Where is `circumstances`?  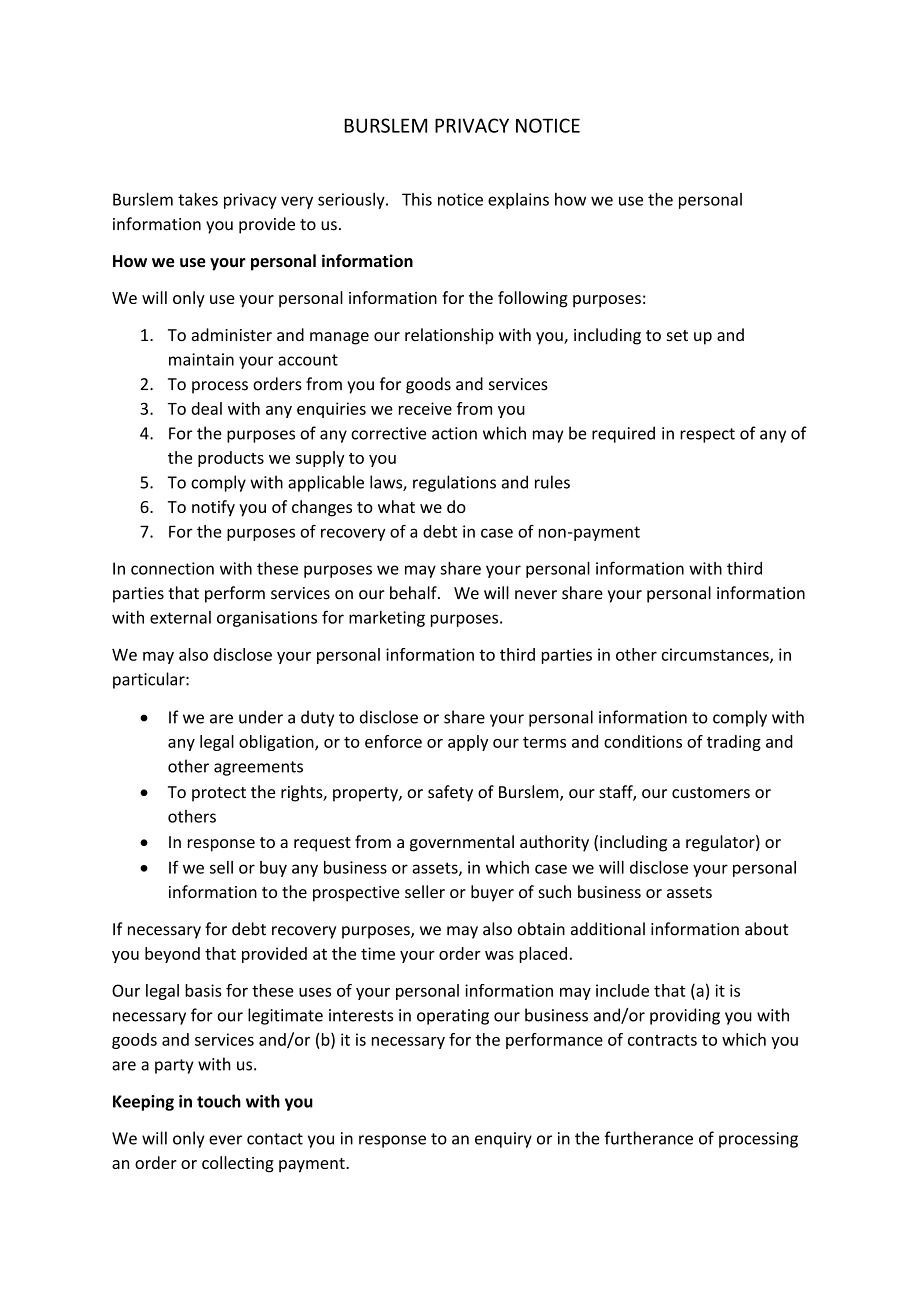
circumstances is located at coordinates (716, 655).
